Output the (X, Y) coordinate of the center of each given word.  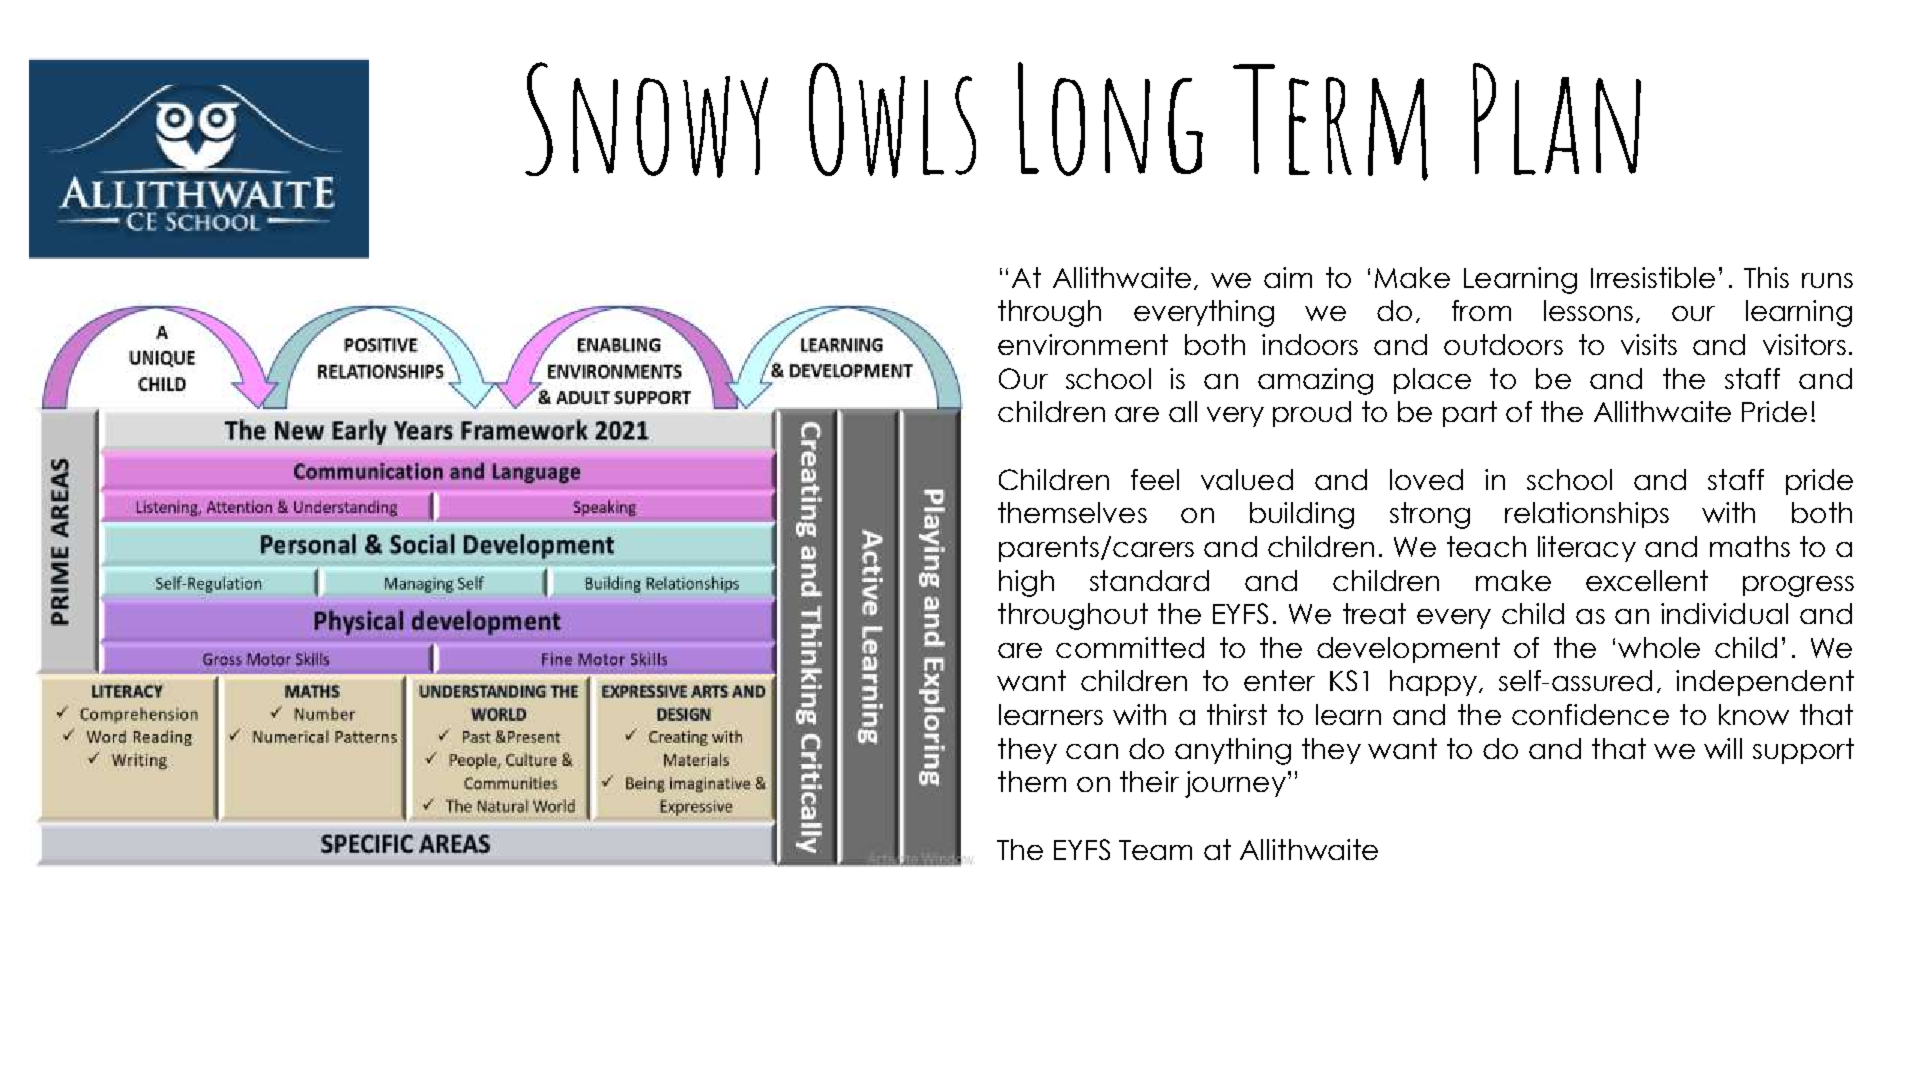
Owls (892, 120)
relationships (1587, 515)
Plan (1557, 119)
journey (1235, 784)
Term (1330, 122)
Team (1155, 850)
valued (1247, 479)
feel (1155, 479)
